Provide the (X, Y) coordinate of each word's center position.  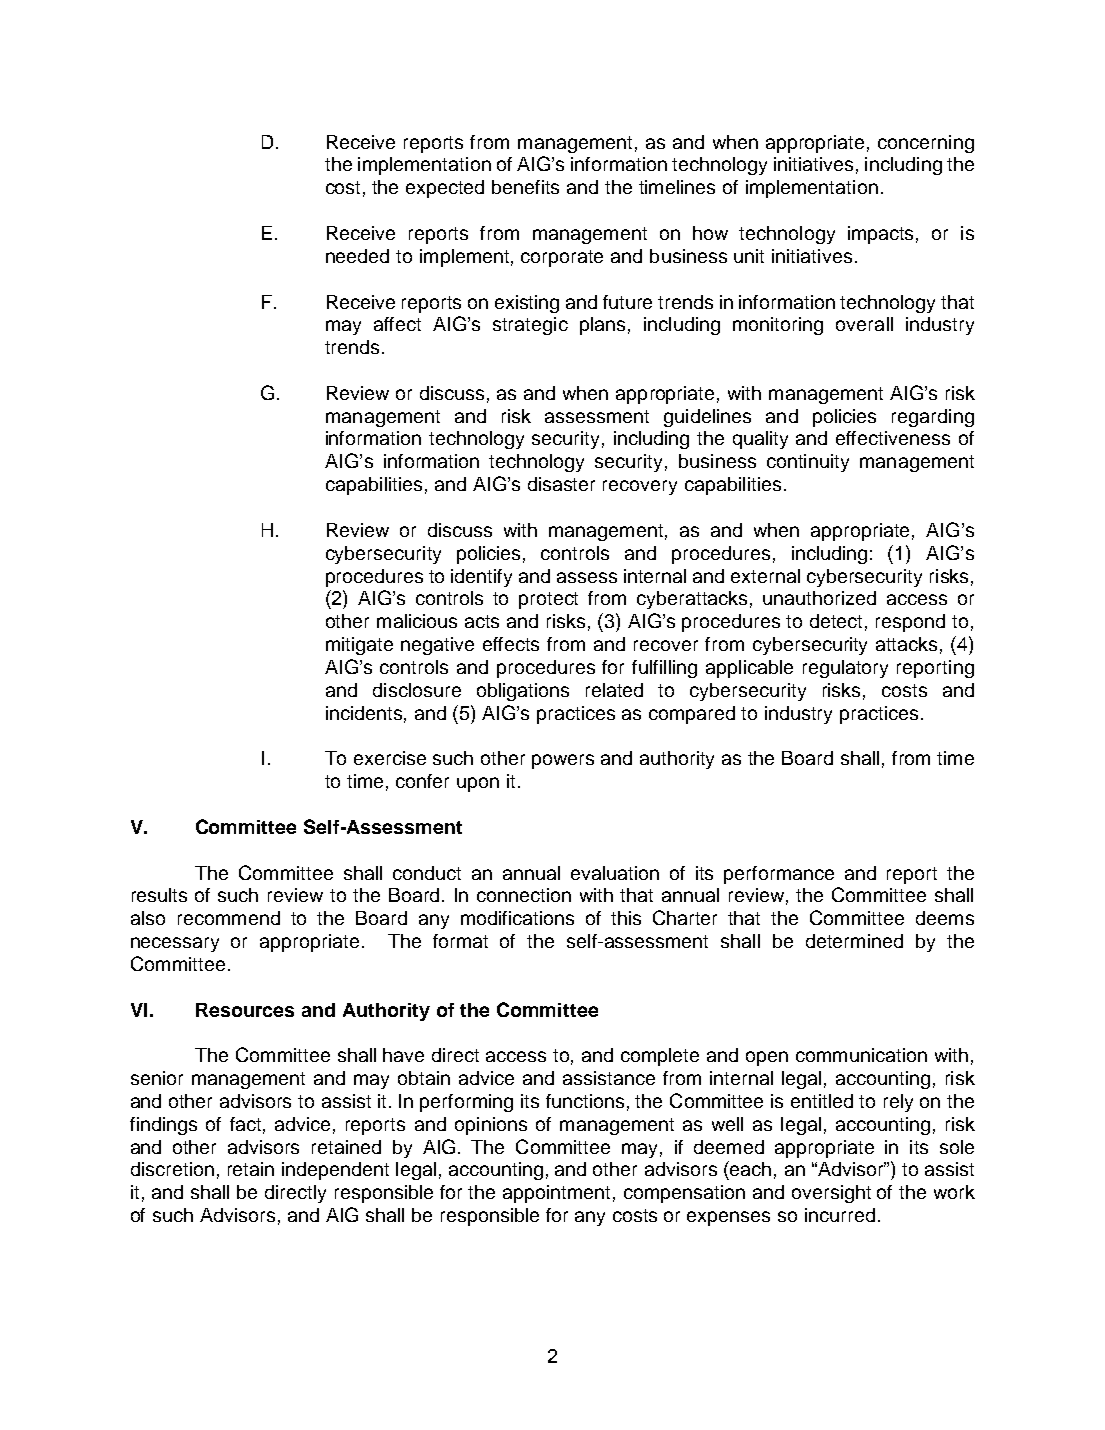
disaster (561, 484)
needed (357, 256)
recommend (229, 918)
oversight (831, 1194)
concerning (926, 144)
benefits (525, 187)
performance (779, 875)
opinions (491, 1126)
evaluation (615, 873)
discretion (172, 1169)
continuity (808, 463)
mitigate (359, 646)
